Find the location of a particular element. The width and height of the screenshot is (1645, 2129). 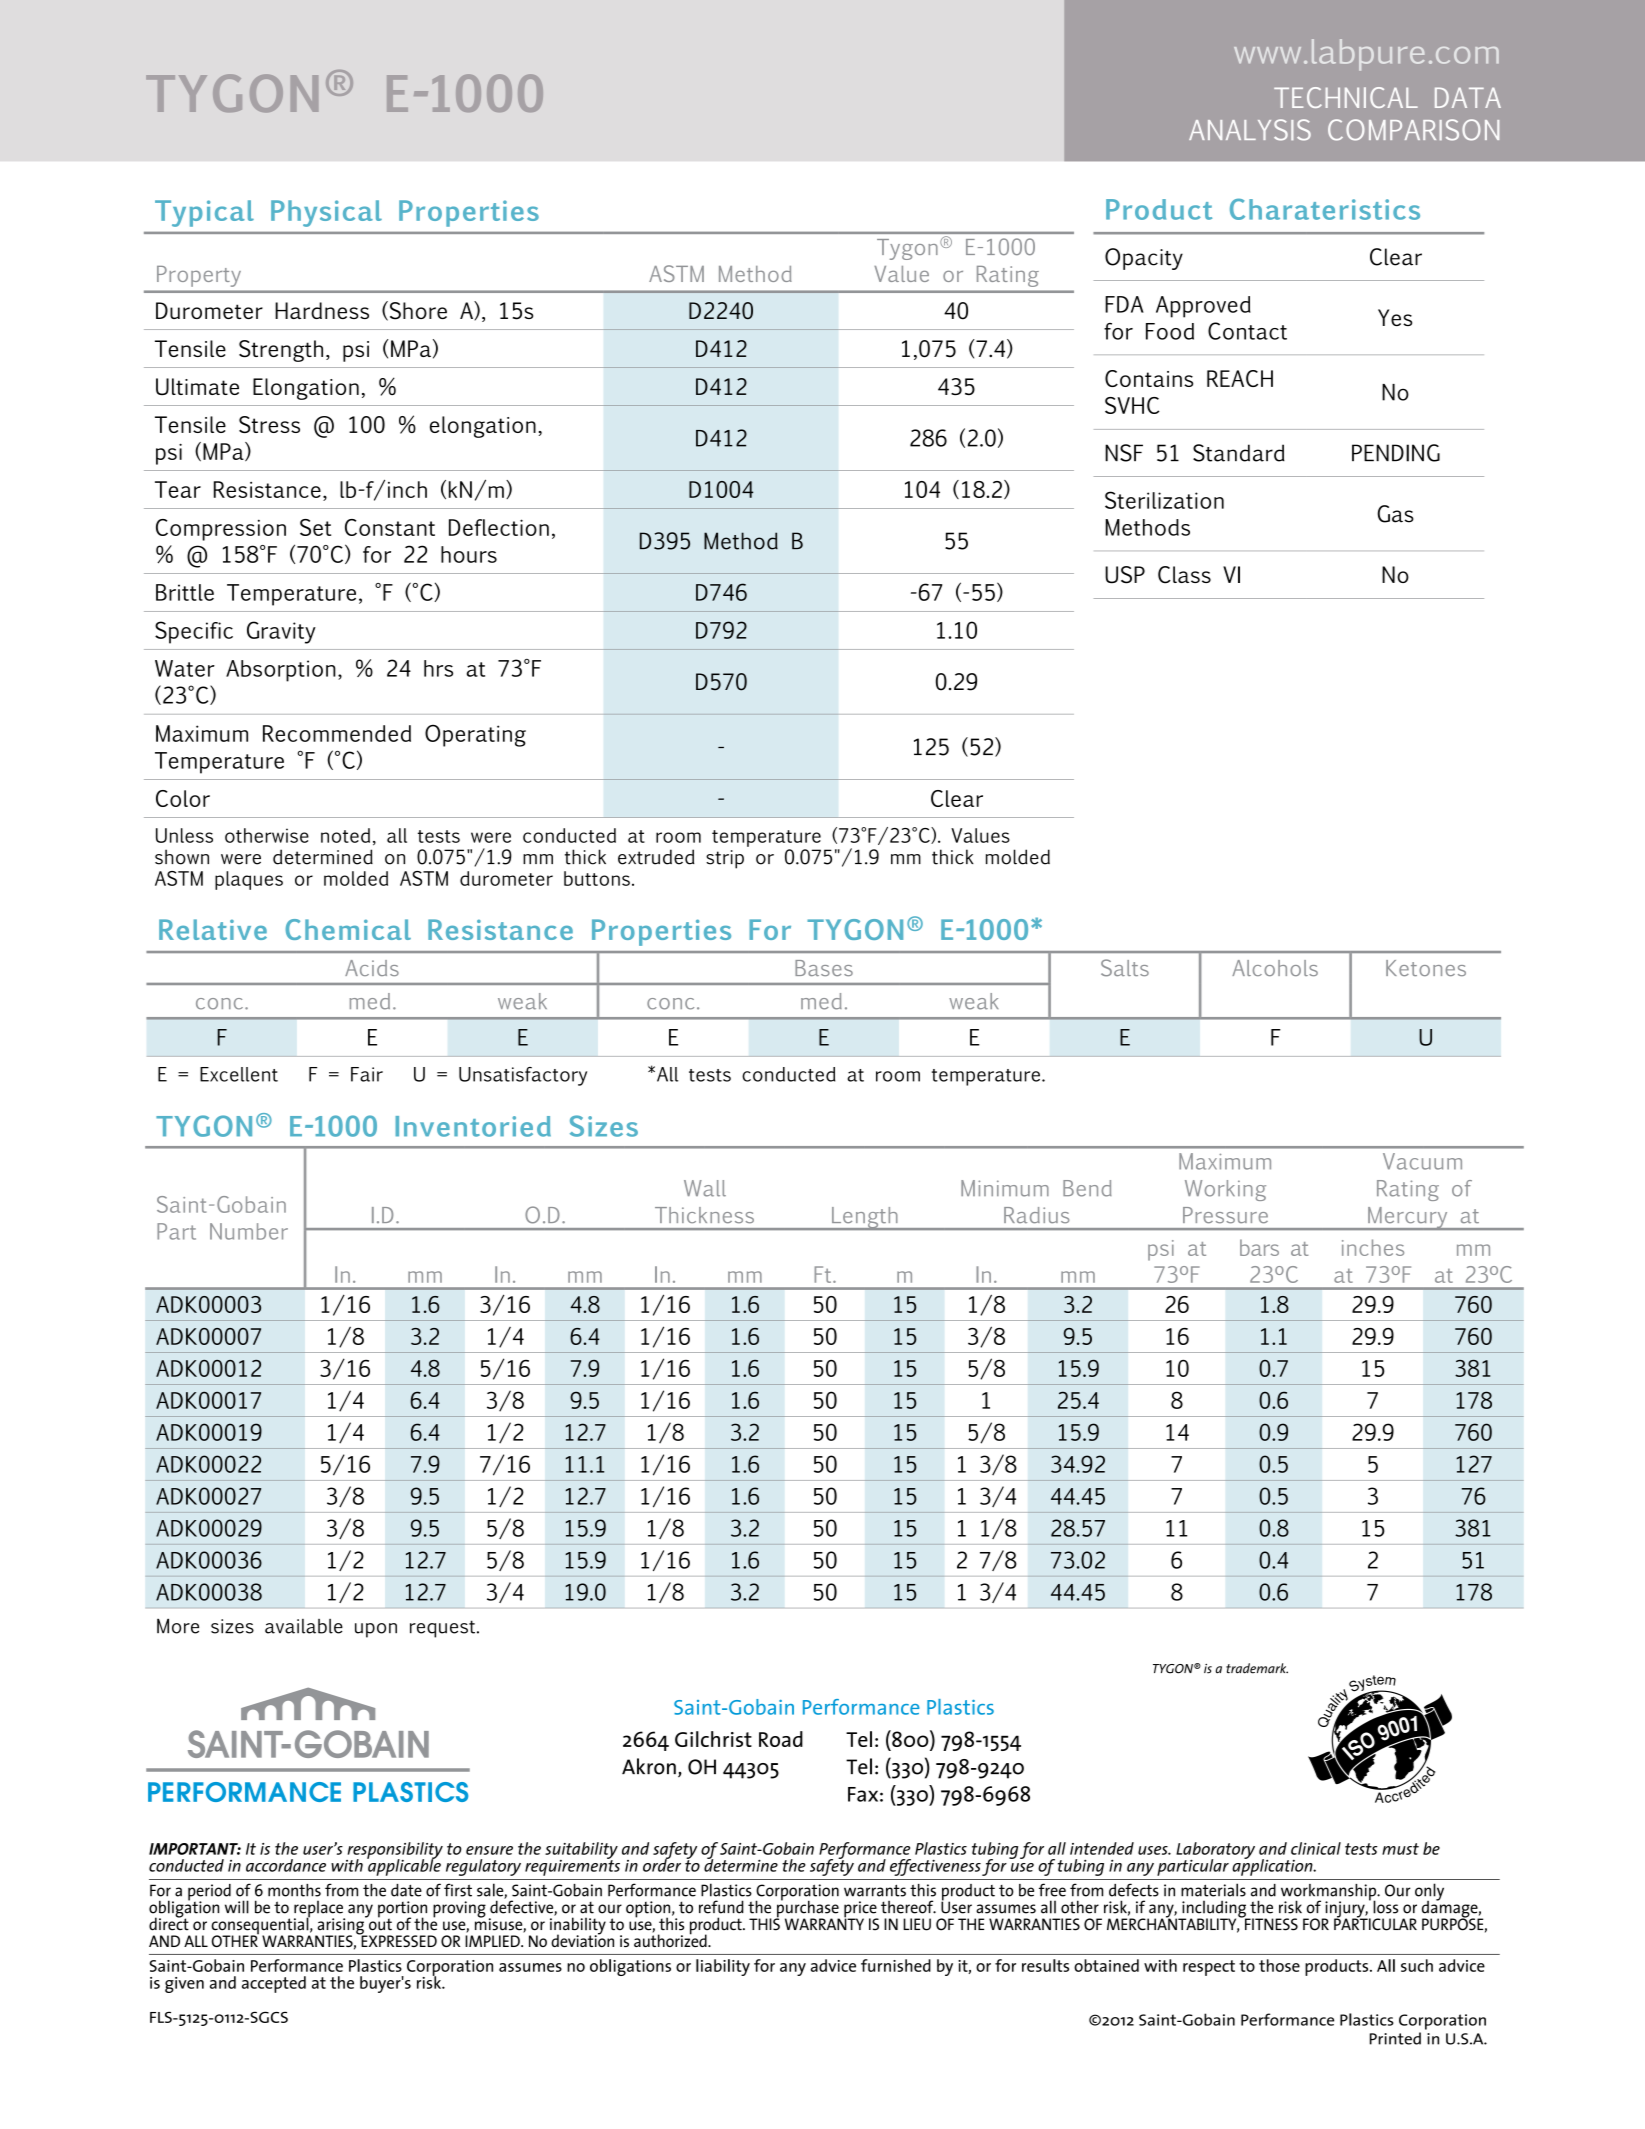

Physical is located at coordinates (326, 213).
